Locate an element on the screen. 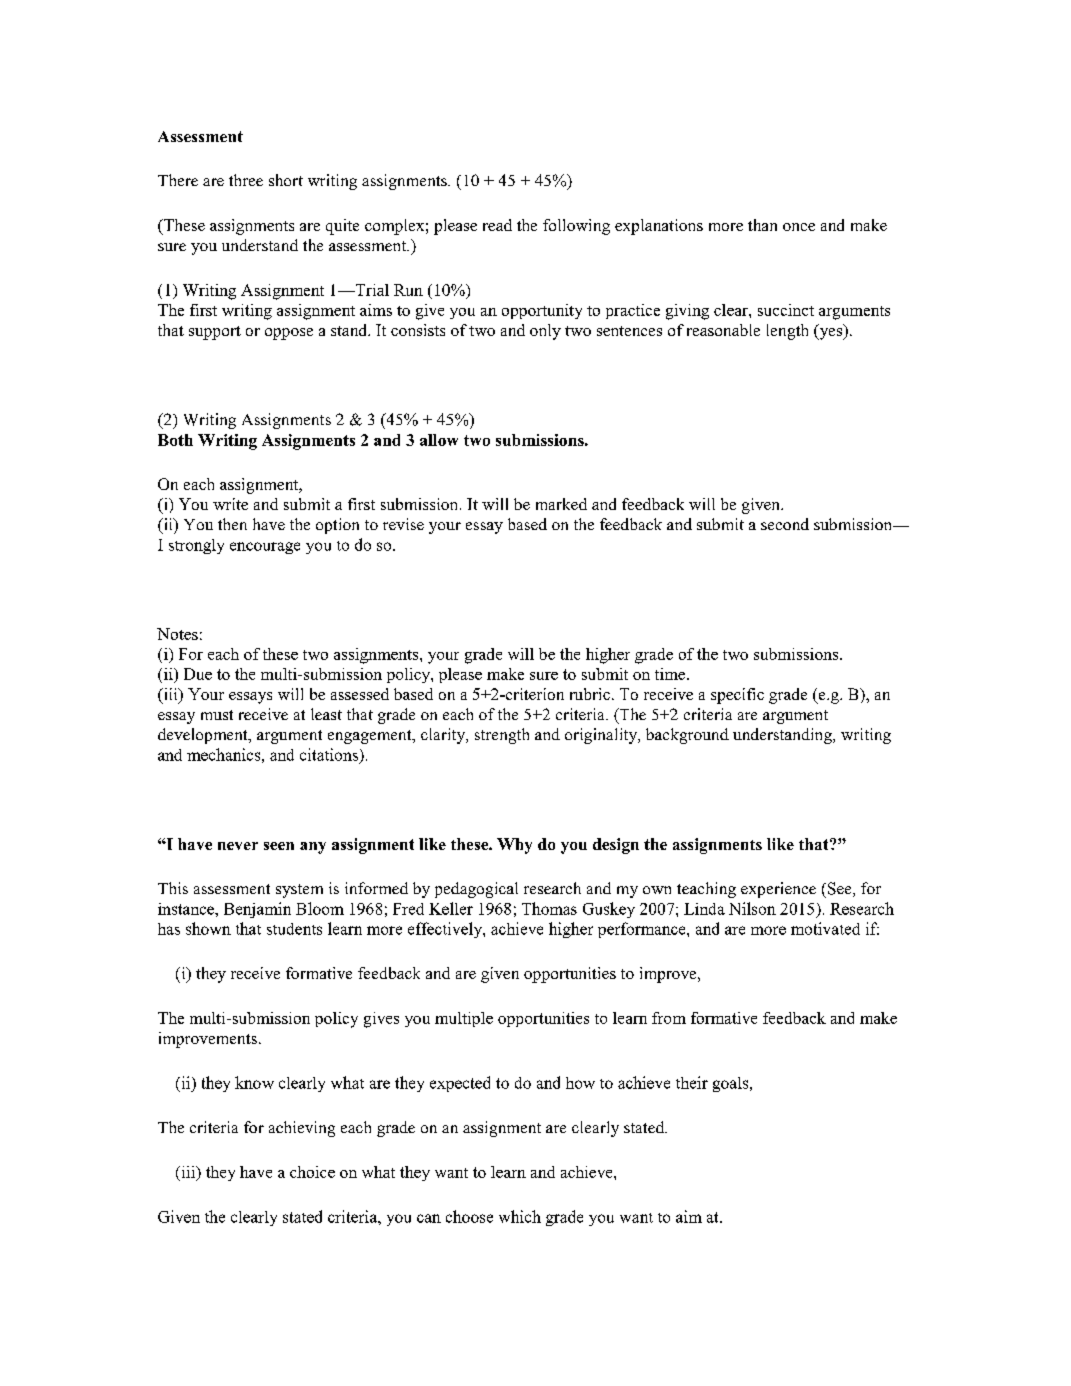 This screenshot has width=1071, height=1386. read is located at coordinates (497, 225).
